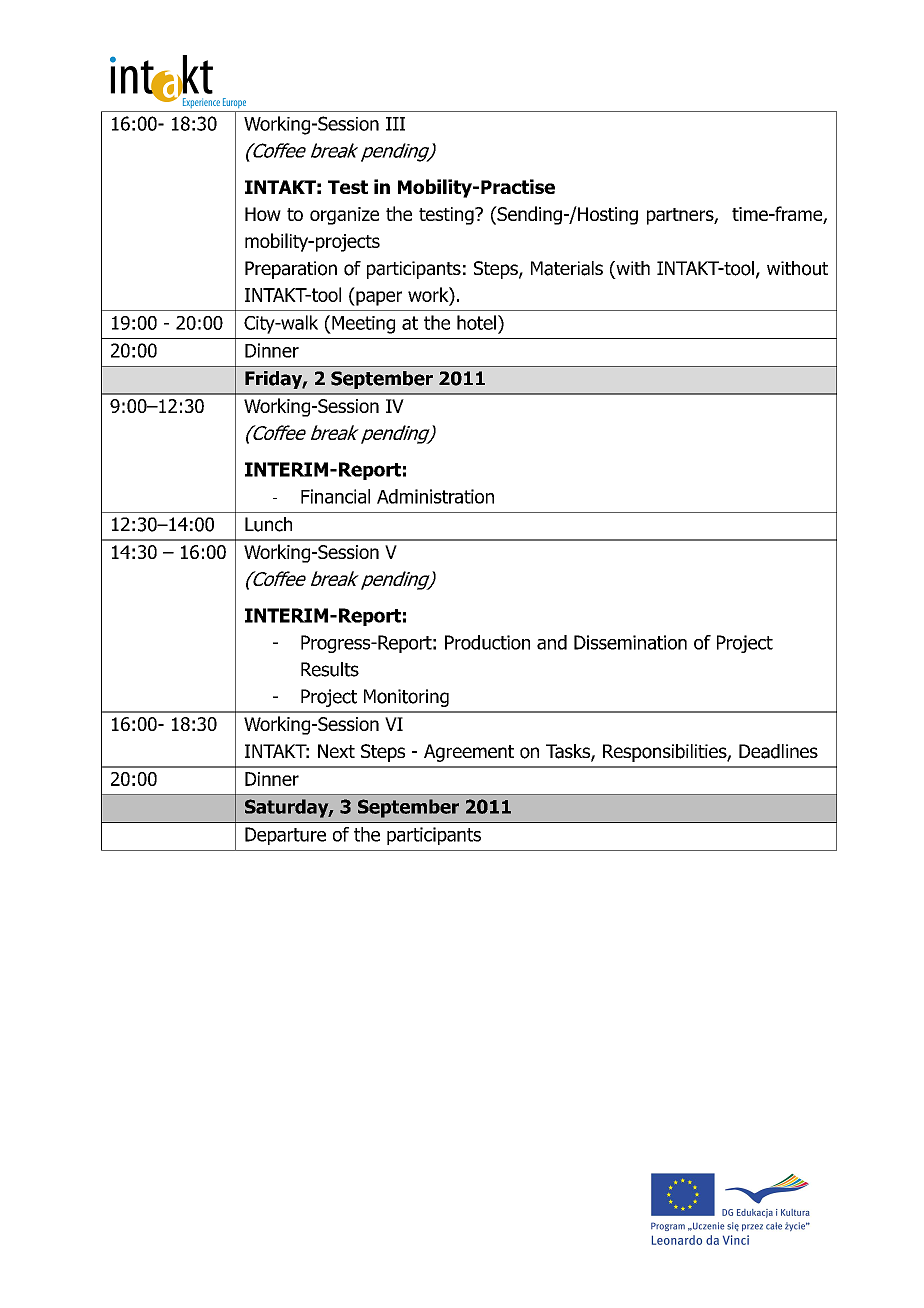 This document has width=924, height=1308. Describe the element at coordinates (552, 642) in the document. I see `and` at that location.
